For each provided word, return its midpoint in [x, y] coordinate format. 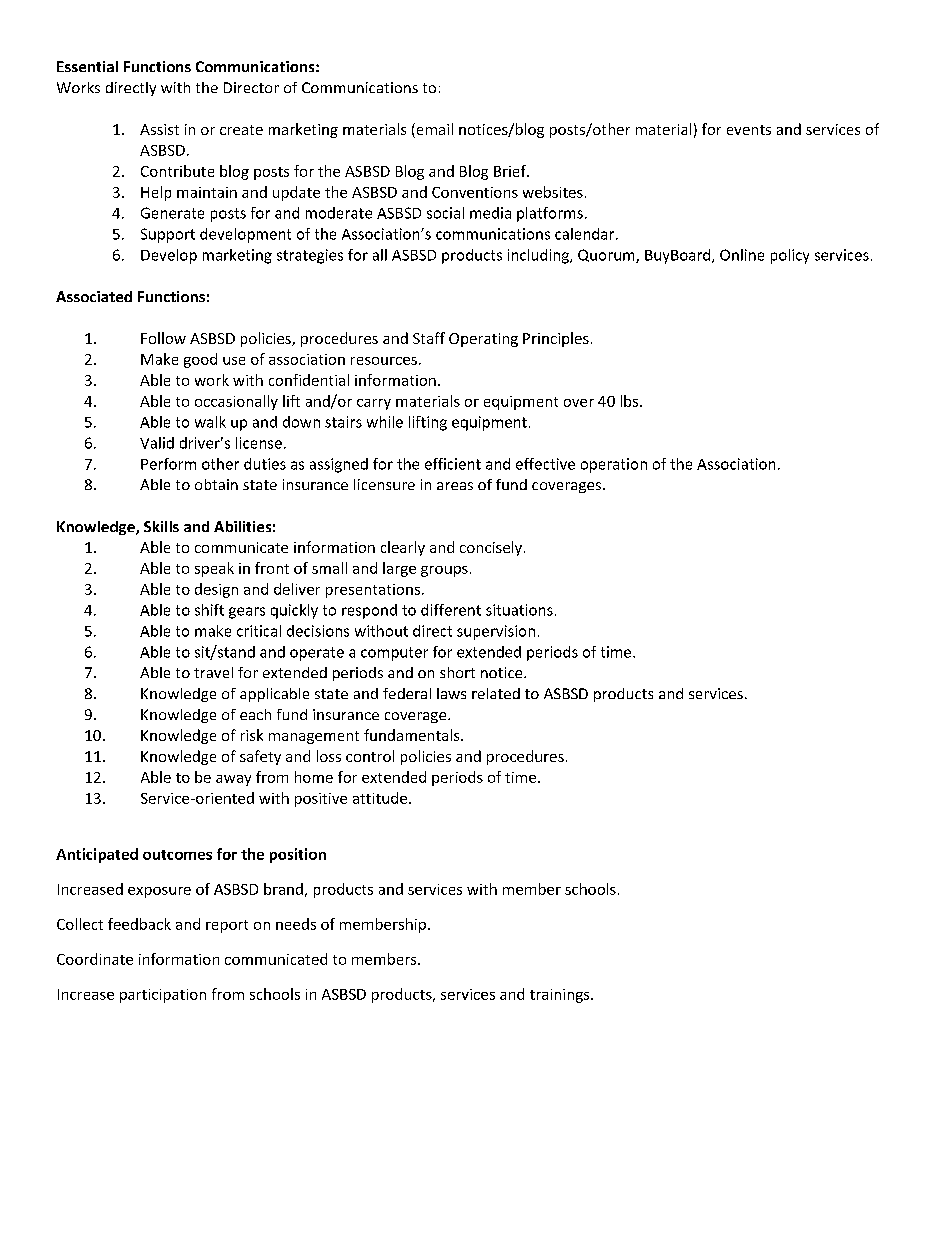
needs [296, 924]
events [749, 130]
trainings [561, 996]
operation [614, 465]
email [433, 130]
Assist [159, 129]
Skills [161, 526]
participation [163, 996]
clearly [403, 548]
